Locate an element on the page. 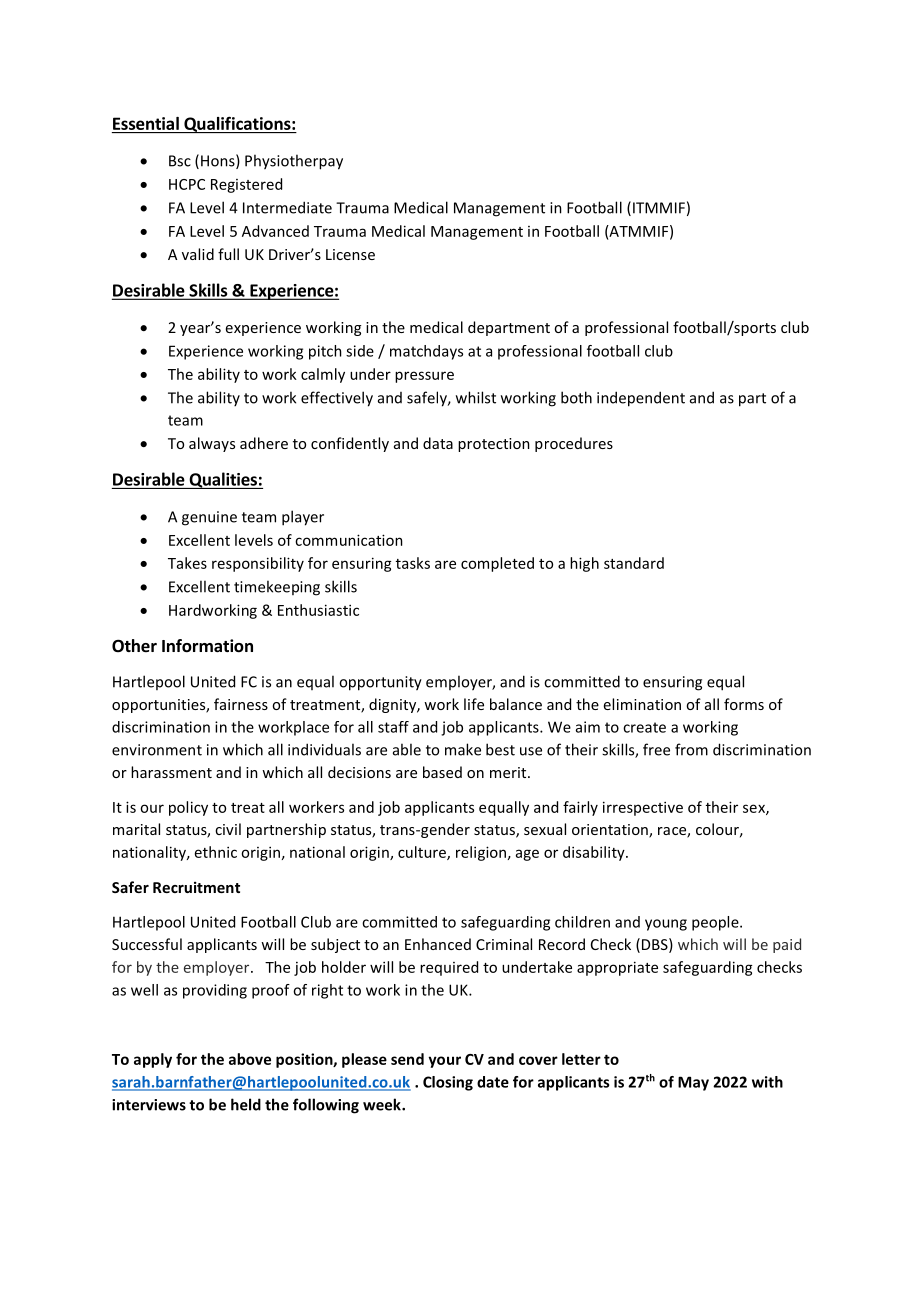  May is located at coordinates (693, 1083).
